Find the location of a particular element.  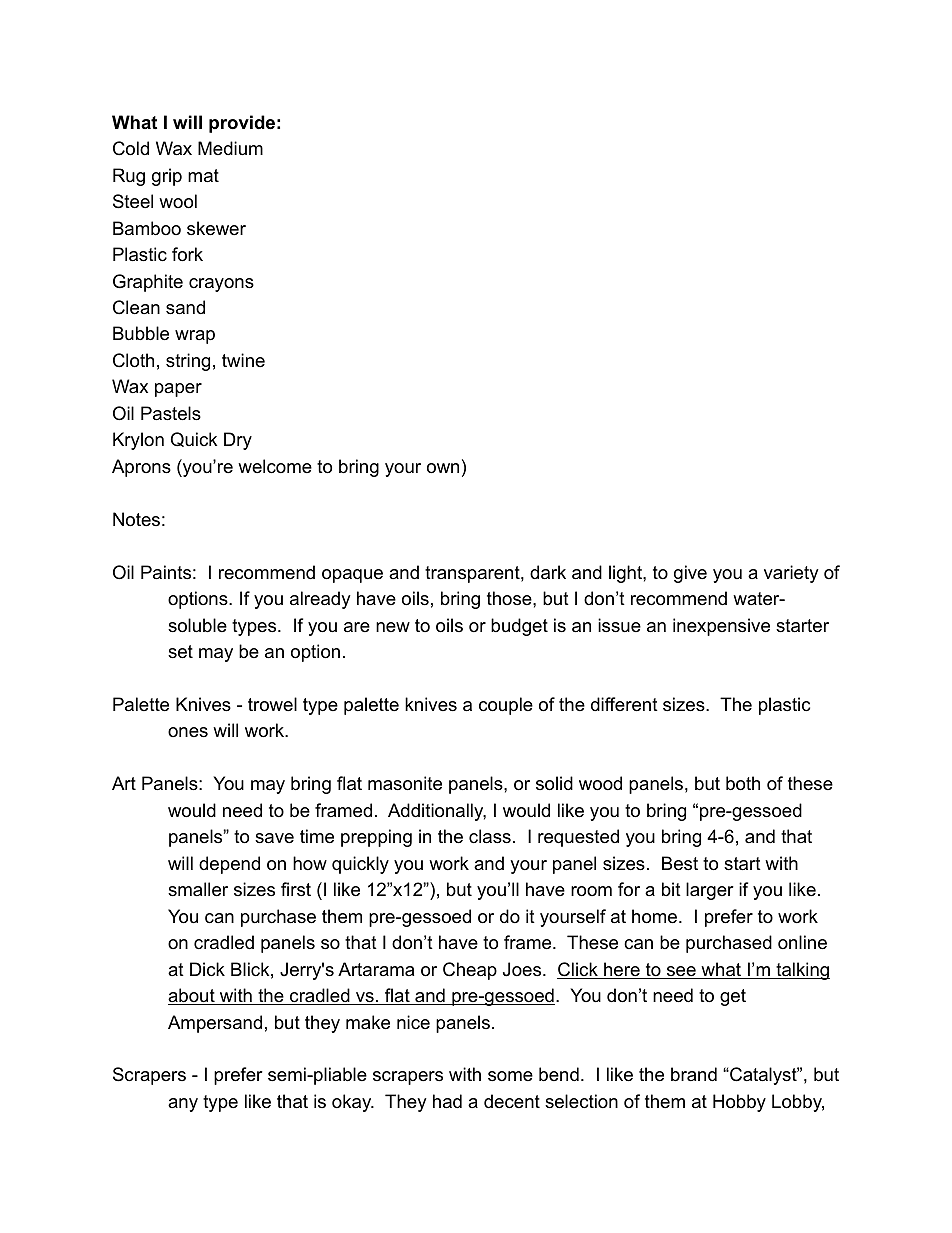

any is located at coordinates (183, 1105).
